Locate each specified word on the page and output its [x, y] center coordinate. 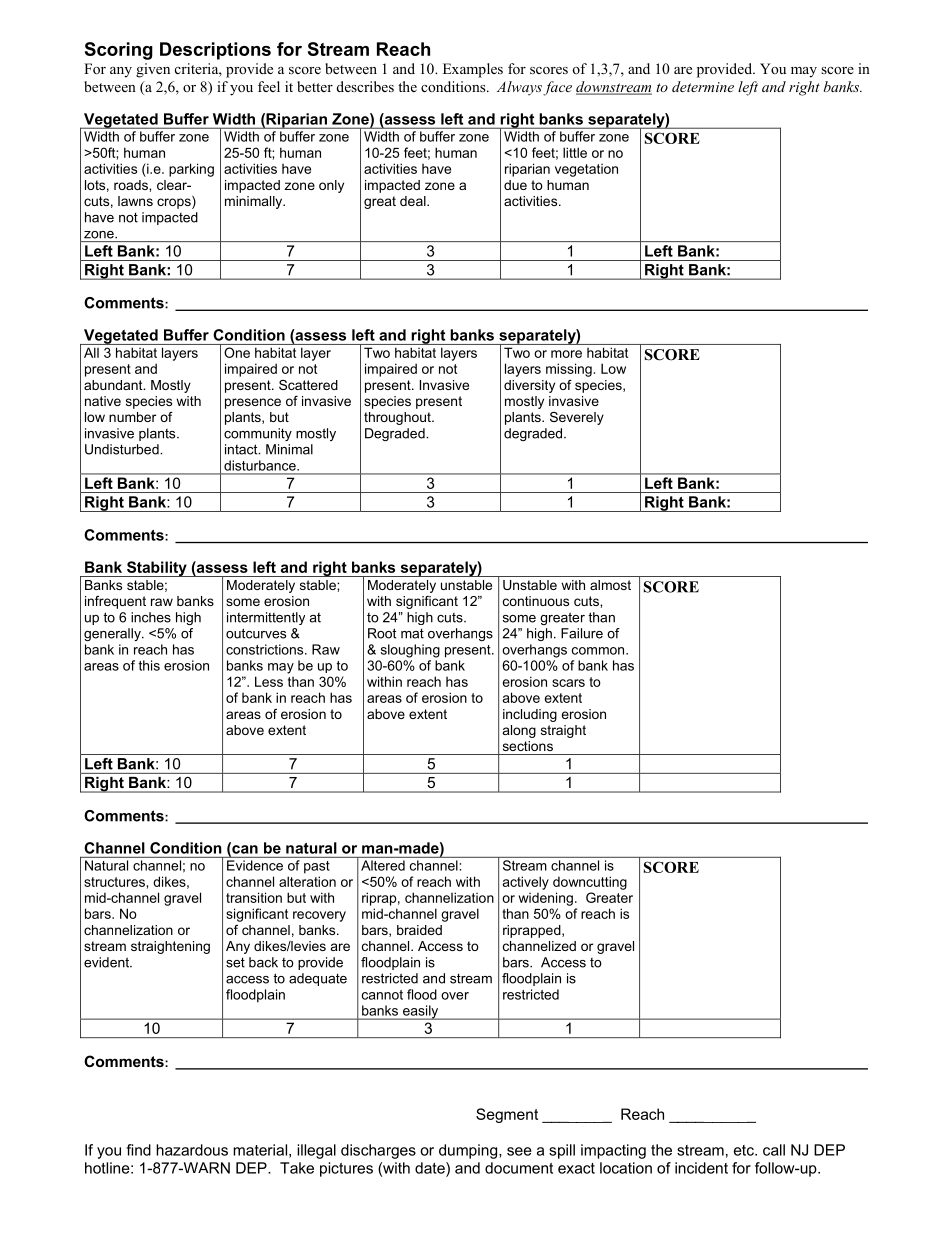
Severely [577, 418]
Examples [473, 70]
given [153, 70]
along [519, 731]
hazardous [192, 1150]
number [132, 417]
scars [568, 683]
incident [701, 1168]
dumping [469, 1151]
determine [703, 86]
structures [114, 882]
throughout [398, 418]
